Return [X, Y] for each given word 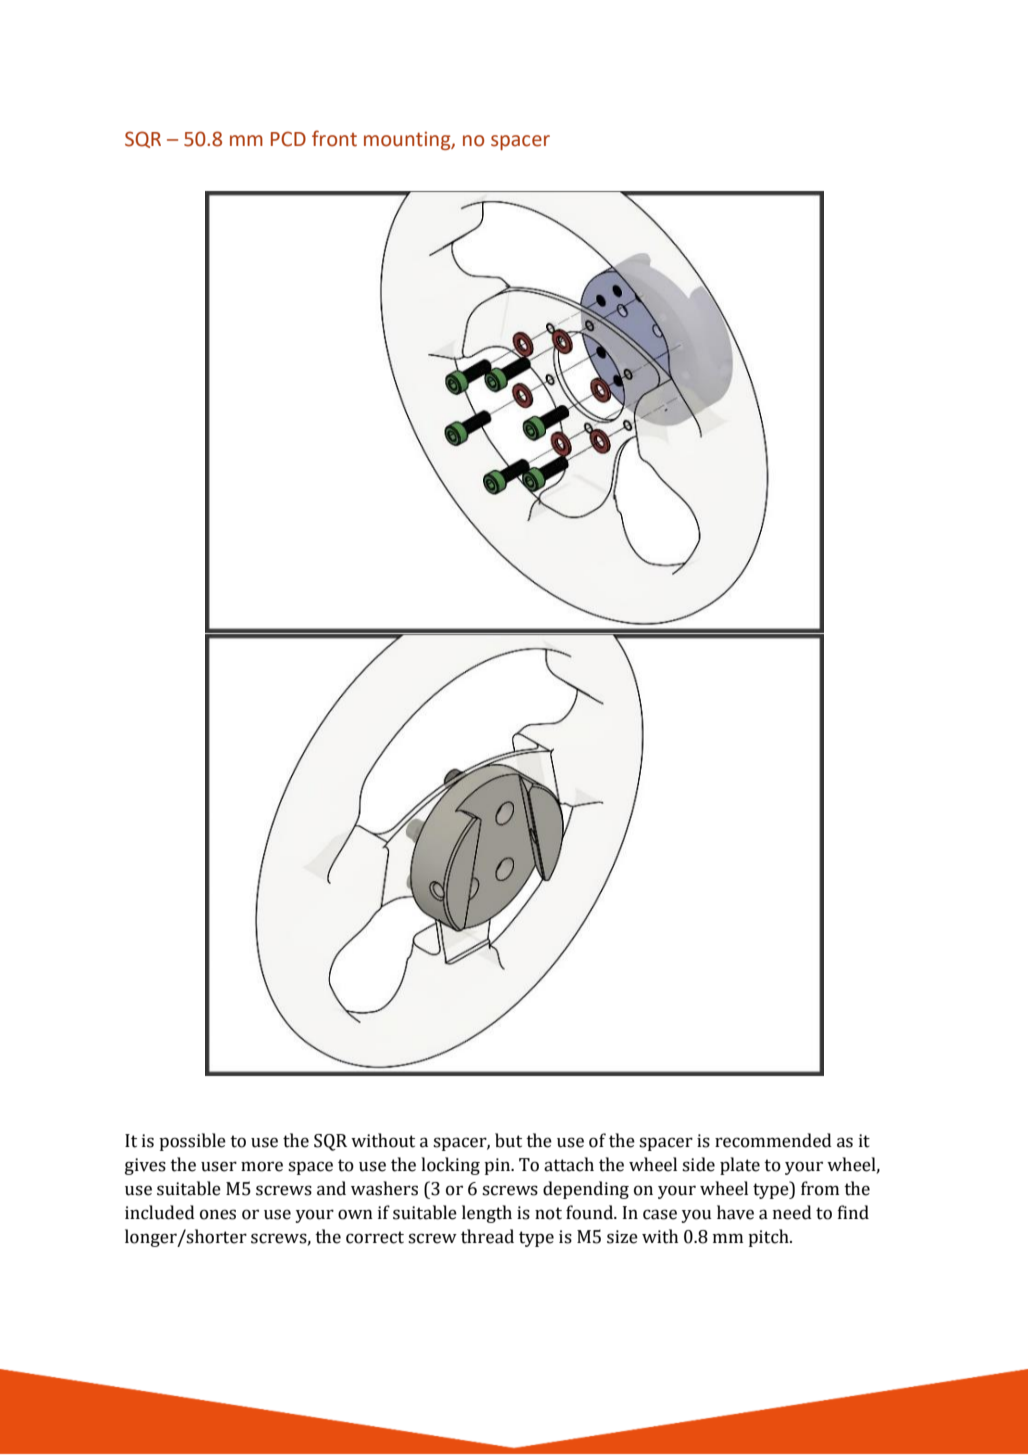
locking [450, 1166]
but [508, 1140]
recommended [773, 1140]
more [262, 1166]
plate [740, 1166]
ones [218, 1214]
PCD [288, 139]
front [334, 138]
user [219, 1166]
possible [192, 1142]
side [698, 1164]
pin [498, 1166]
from [820, 1188]
